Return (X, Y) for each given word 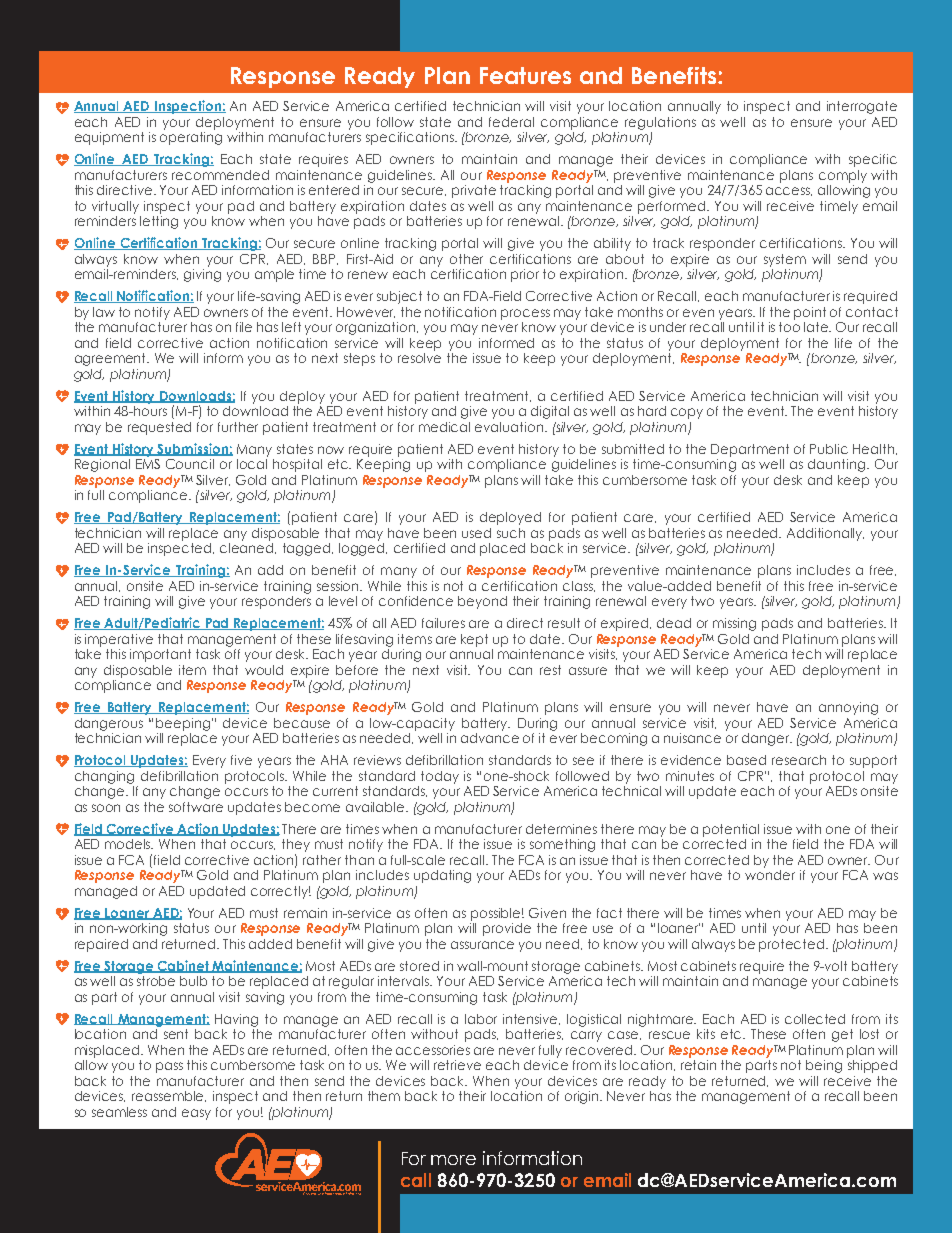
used (476, 533)
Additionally (825, 534)
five (241, 760)
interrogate (862, 107)
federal (511, 122)
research (799, 760)
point (810, 313)
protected (793, 945)
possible (497, 914)
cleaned (248, 548)
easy (196, 1114)
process (525, 314)
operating (191, 137)
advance (490, 738)
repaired (101, 945)
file (244, 327)
